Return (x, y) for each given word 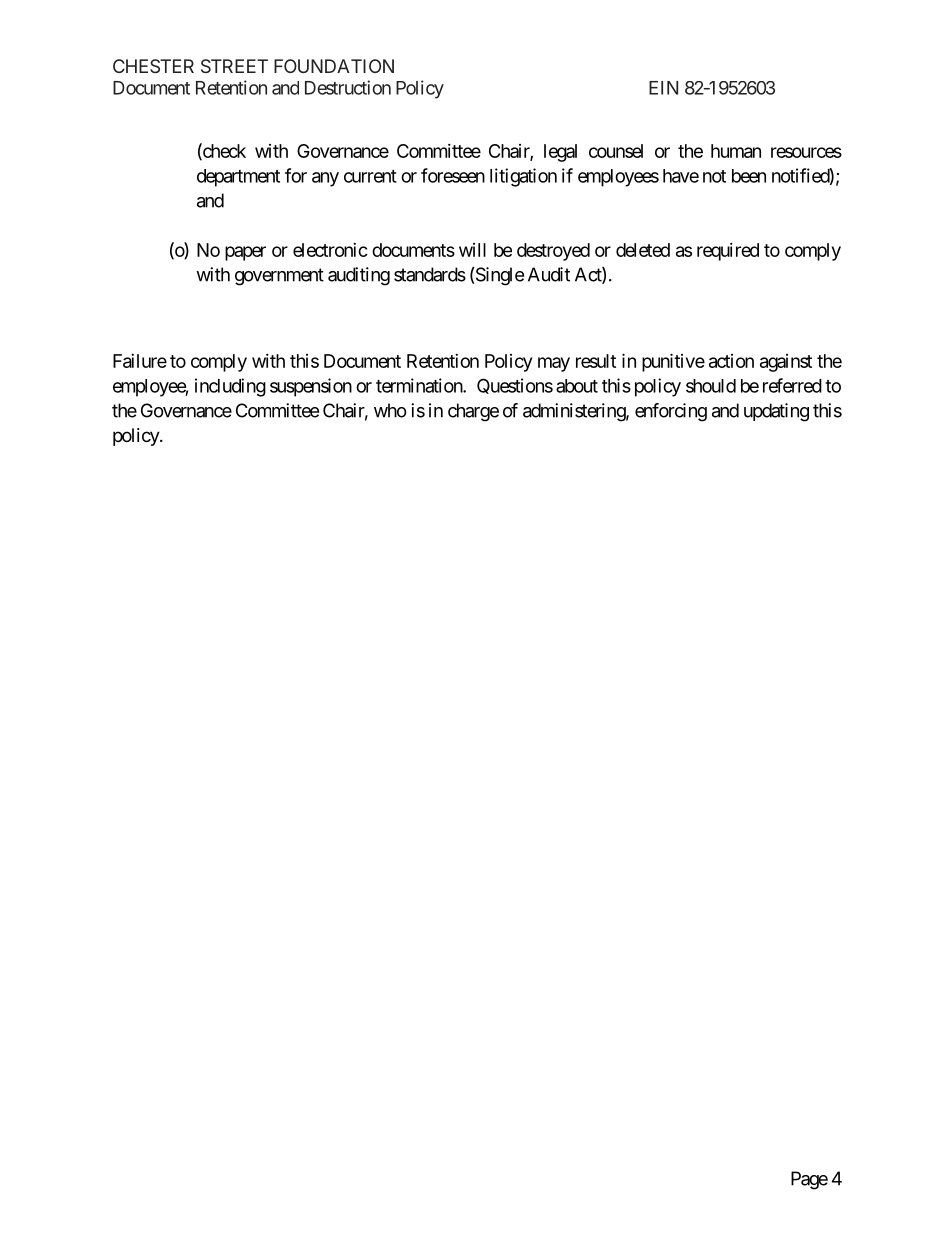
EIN (663, 88)
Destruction (348, 87)
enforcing (671, 412)
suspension (311, 387)
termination (420, 385)
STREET (234, 66)
